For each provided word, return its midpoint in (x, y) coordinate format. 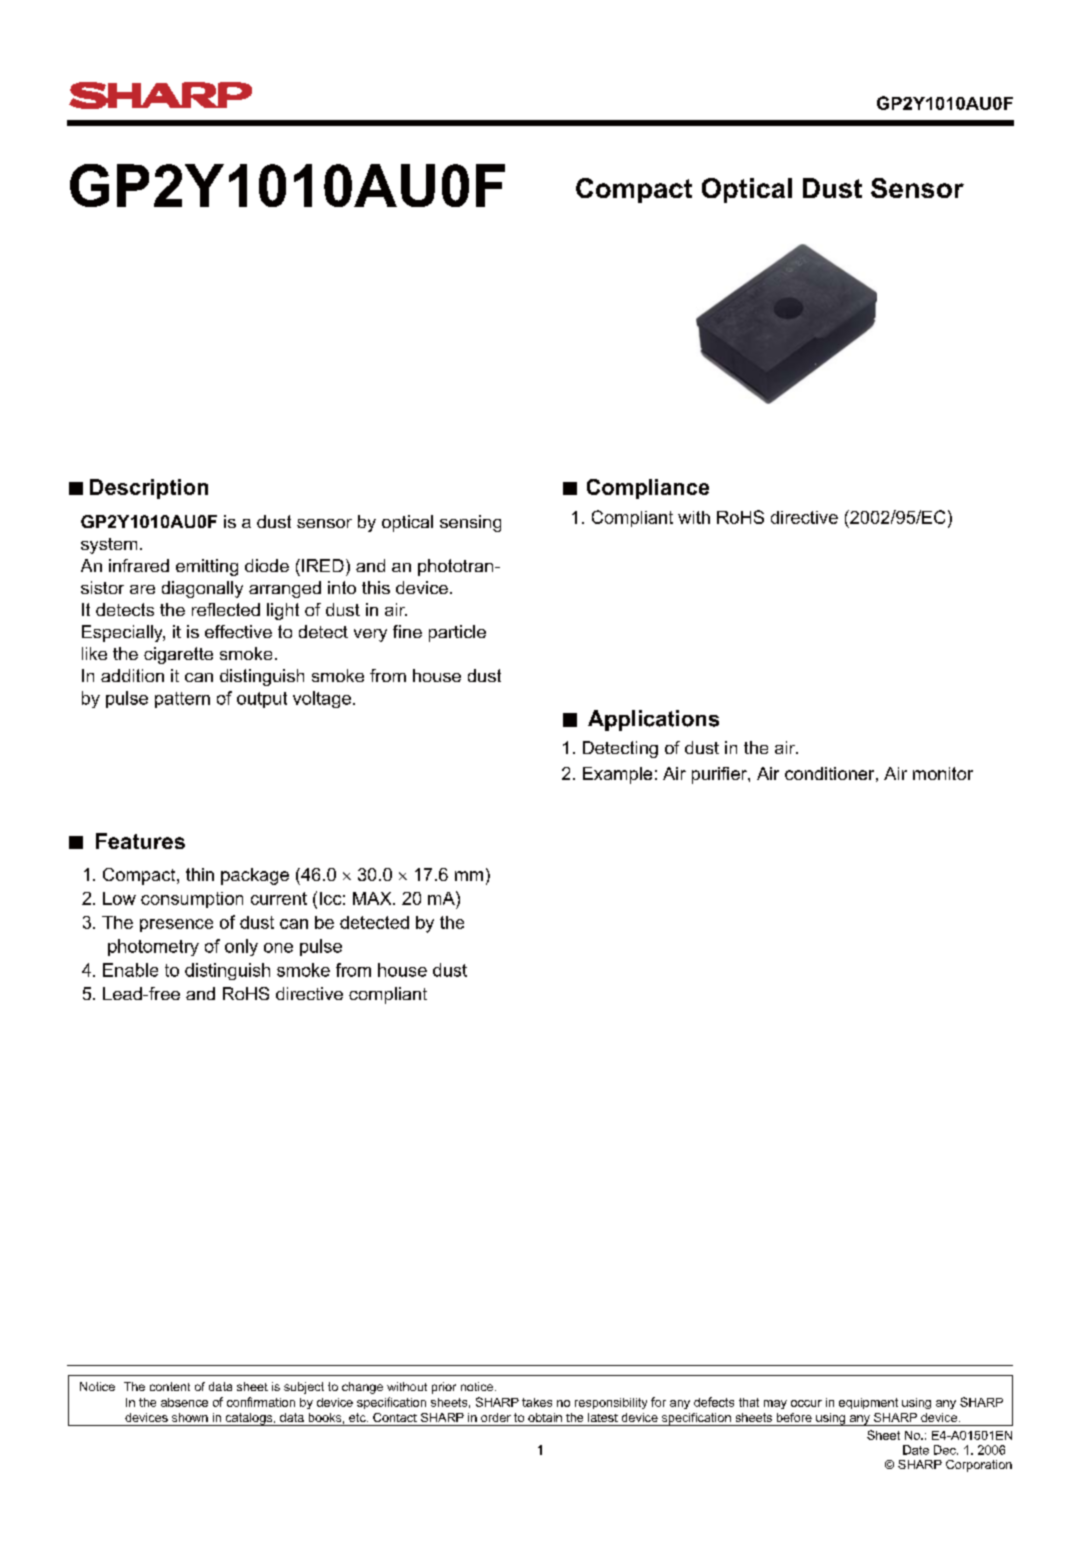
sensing (470, 523)
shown (190, 1417)
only (241, 947)
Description (149, 489)
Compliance (648, 489)
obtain (545, 1417)
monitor (943, 773)
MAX (373, 898)
